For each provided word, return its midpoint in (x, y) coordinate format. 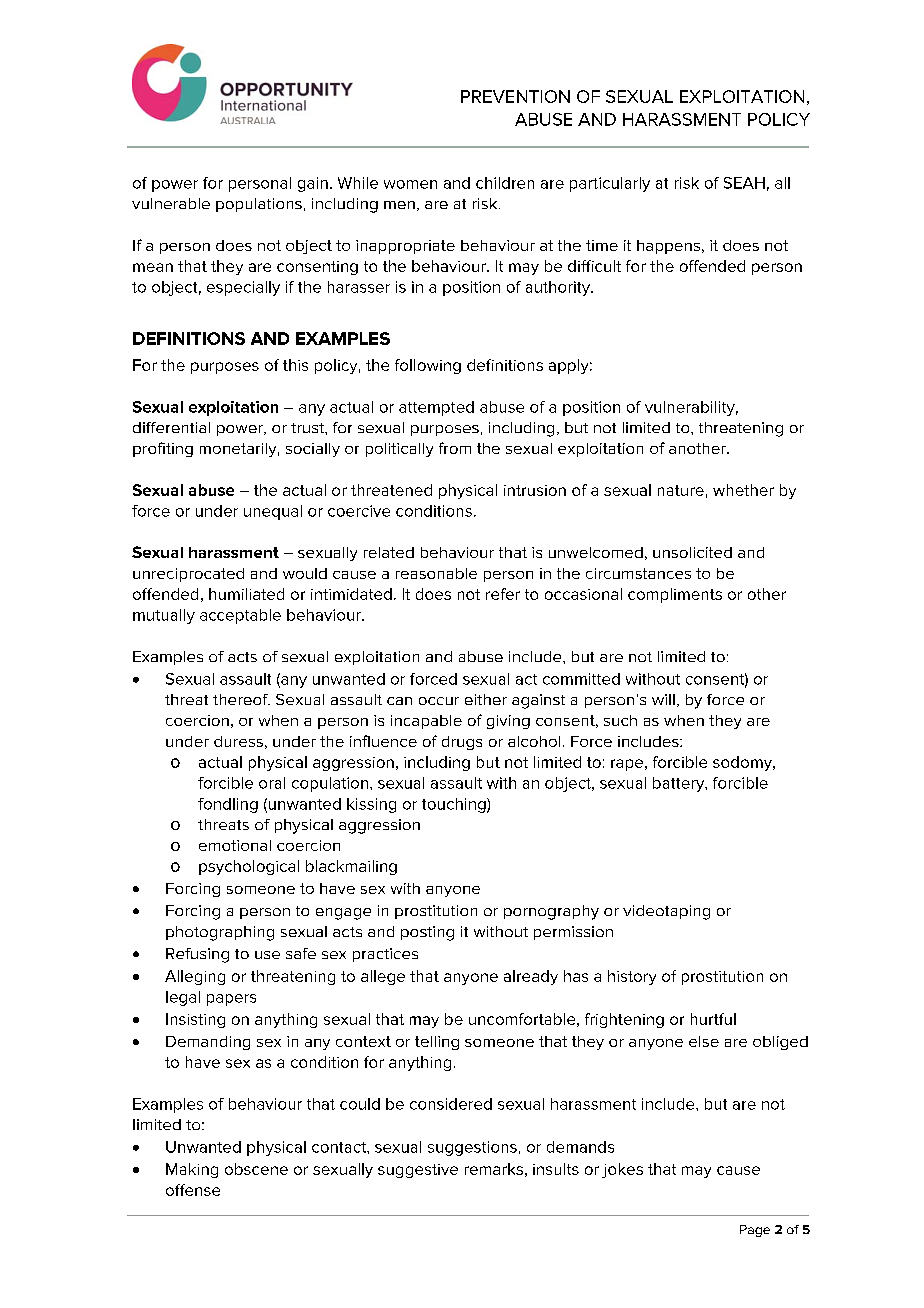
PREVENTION (515, 96)
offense (193, 1190)
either (486, 699)
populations (259, 205)
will (663, 699)
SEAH (744, 183)
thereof (241, 699)
